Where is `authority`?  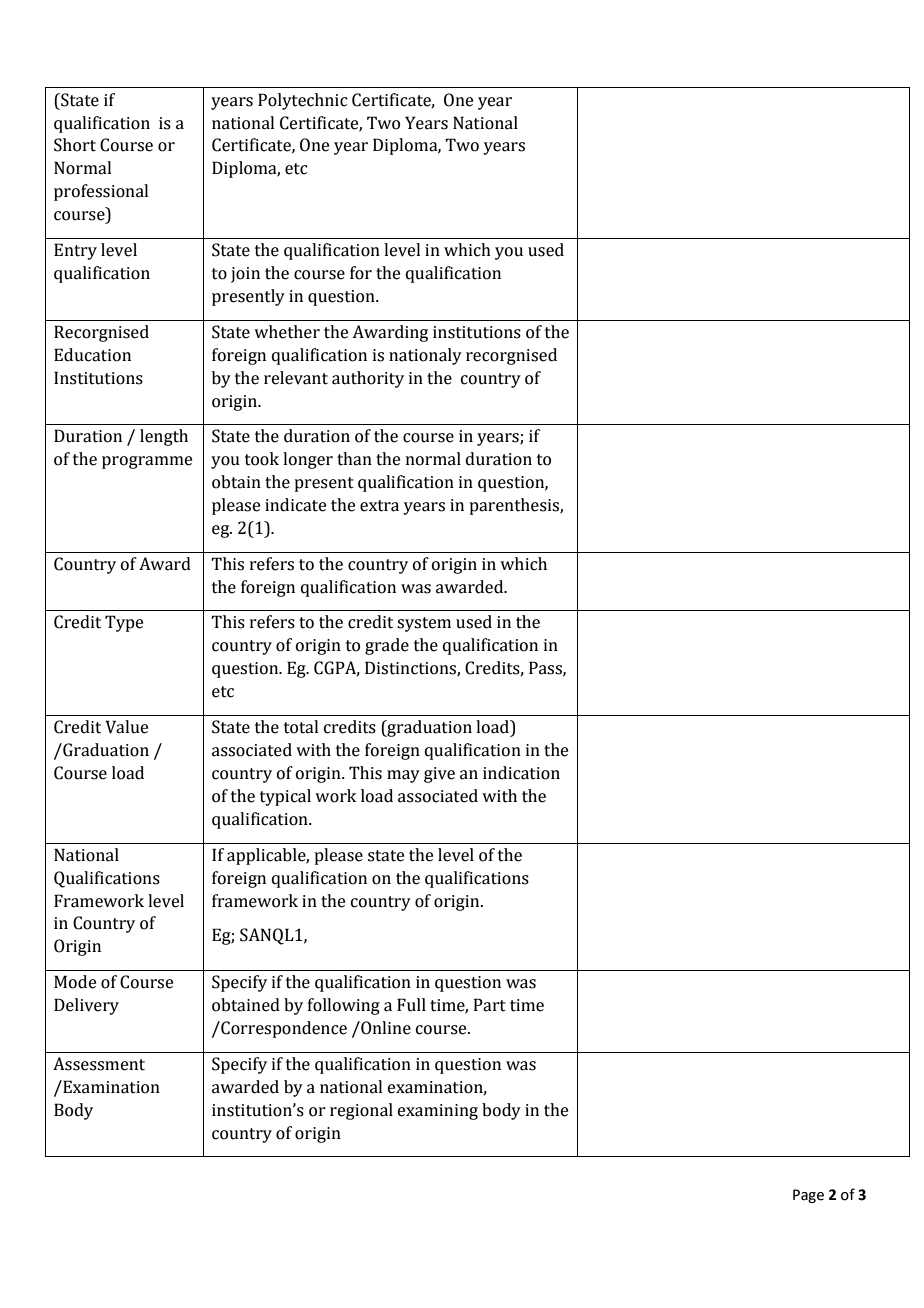 authority is located at coordinates (368, 379).
